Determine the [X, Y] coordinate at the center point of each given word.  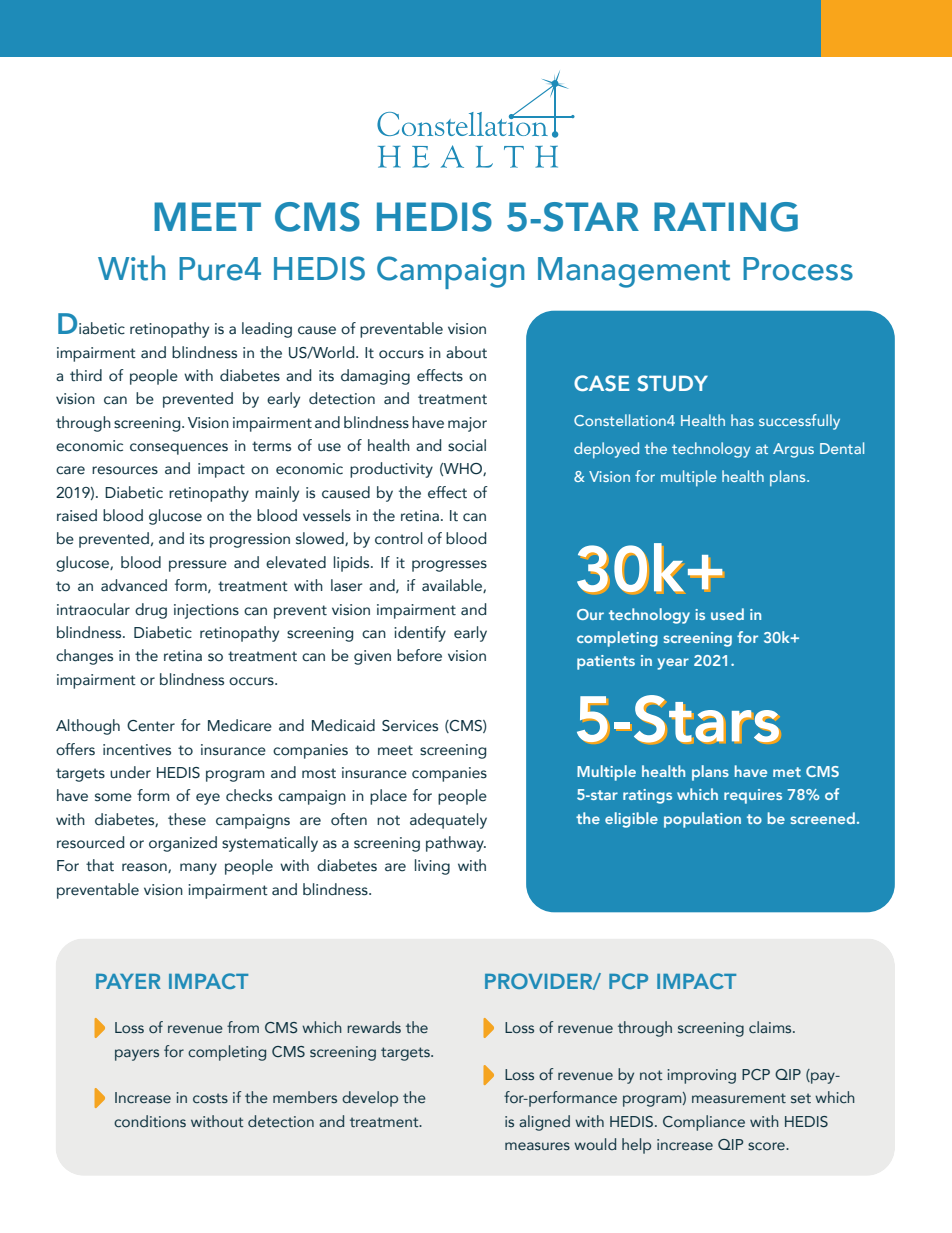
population [702, 820]
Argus [793, 450]
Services [410, 726]
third [86, 375]
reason [145, 868]
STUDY [672, 383]
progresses [449, 566]
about [466, 352]
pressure [198, 566]
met [787, 772]
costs [210, 1098]
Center [151, 726]
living [432, 867]
